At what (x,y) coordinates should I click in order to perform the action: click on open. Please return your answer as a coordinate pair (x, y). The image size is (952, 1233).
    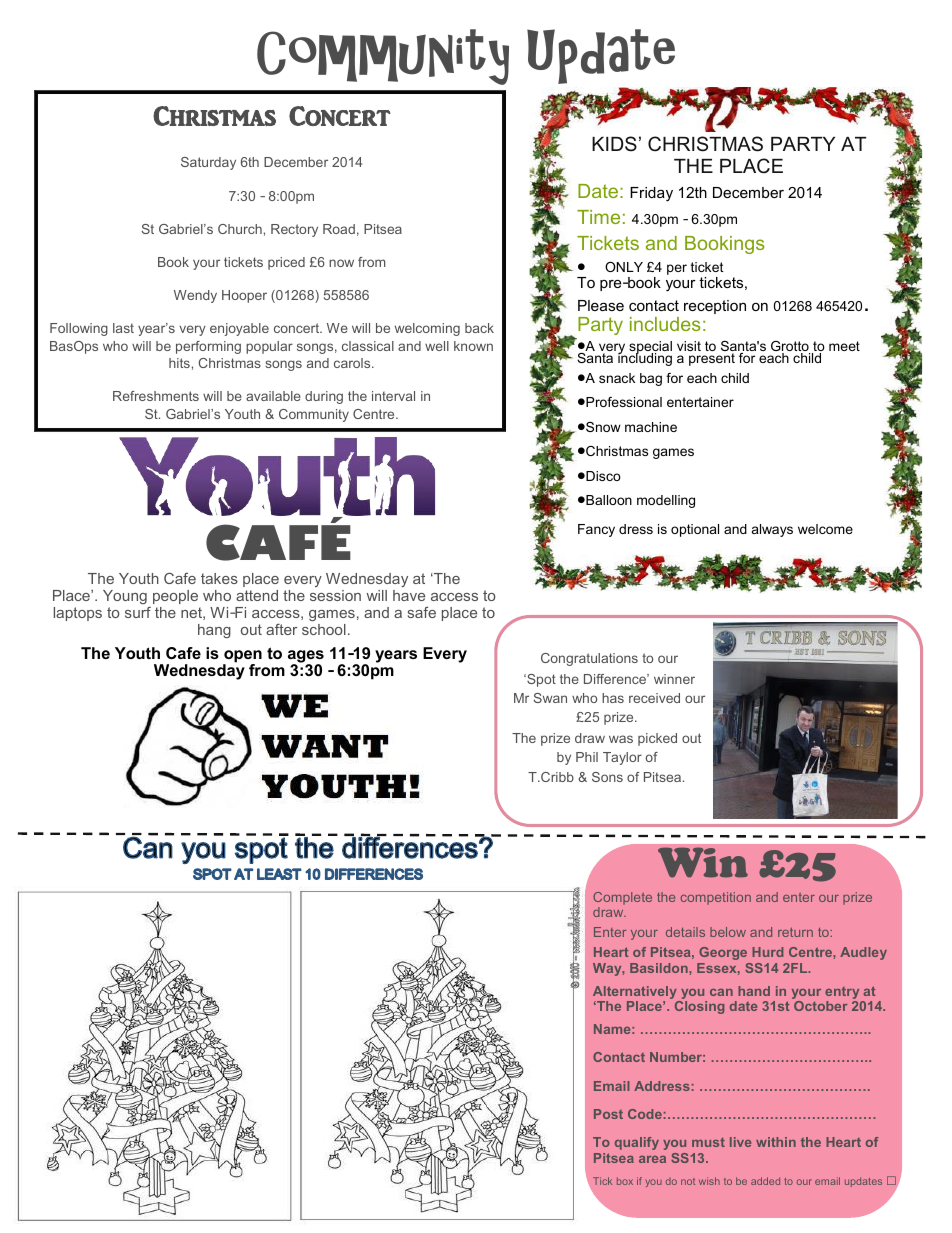
    Looking at the image, I should click on (242, 657).
